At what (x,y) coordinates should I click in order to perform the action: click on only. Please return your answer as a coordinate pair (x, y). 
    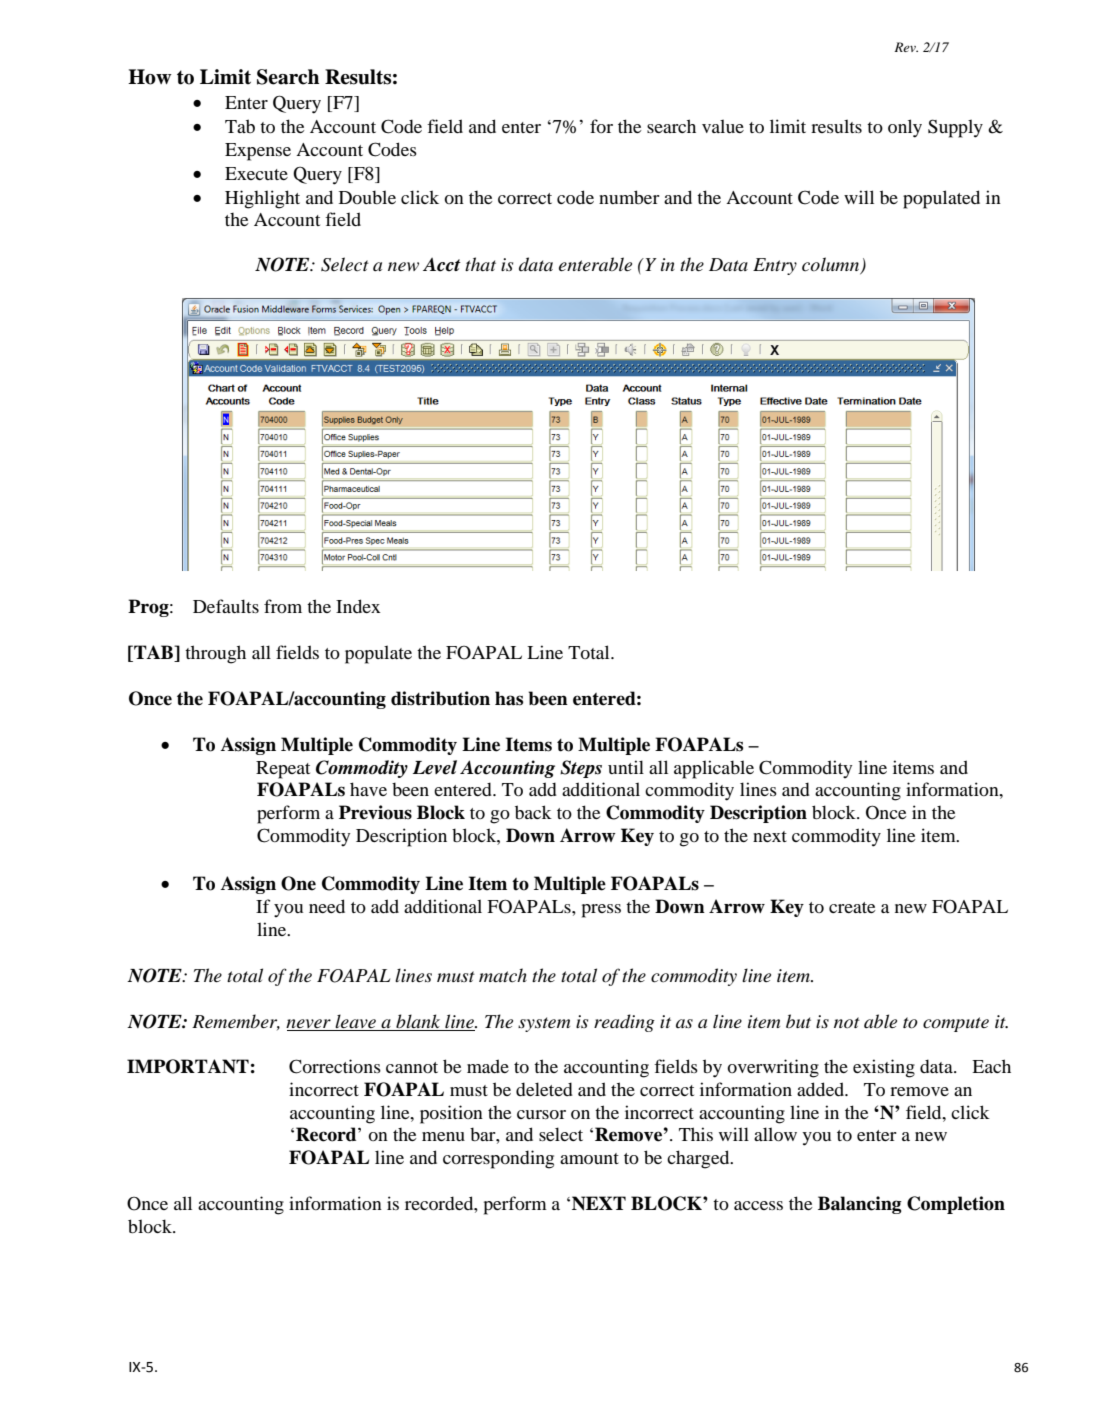
    Looking at the image, I should click on (905, 128).
